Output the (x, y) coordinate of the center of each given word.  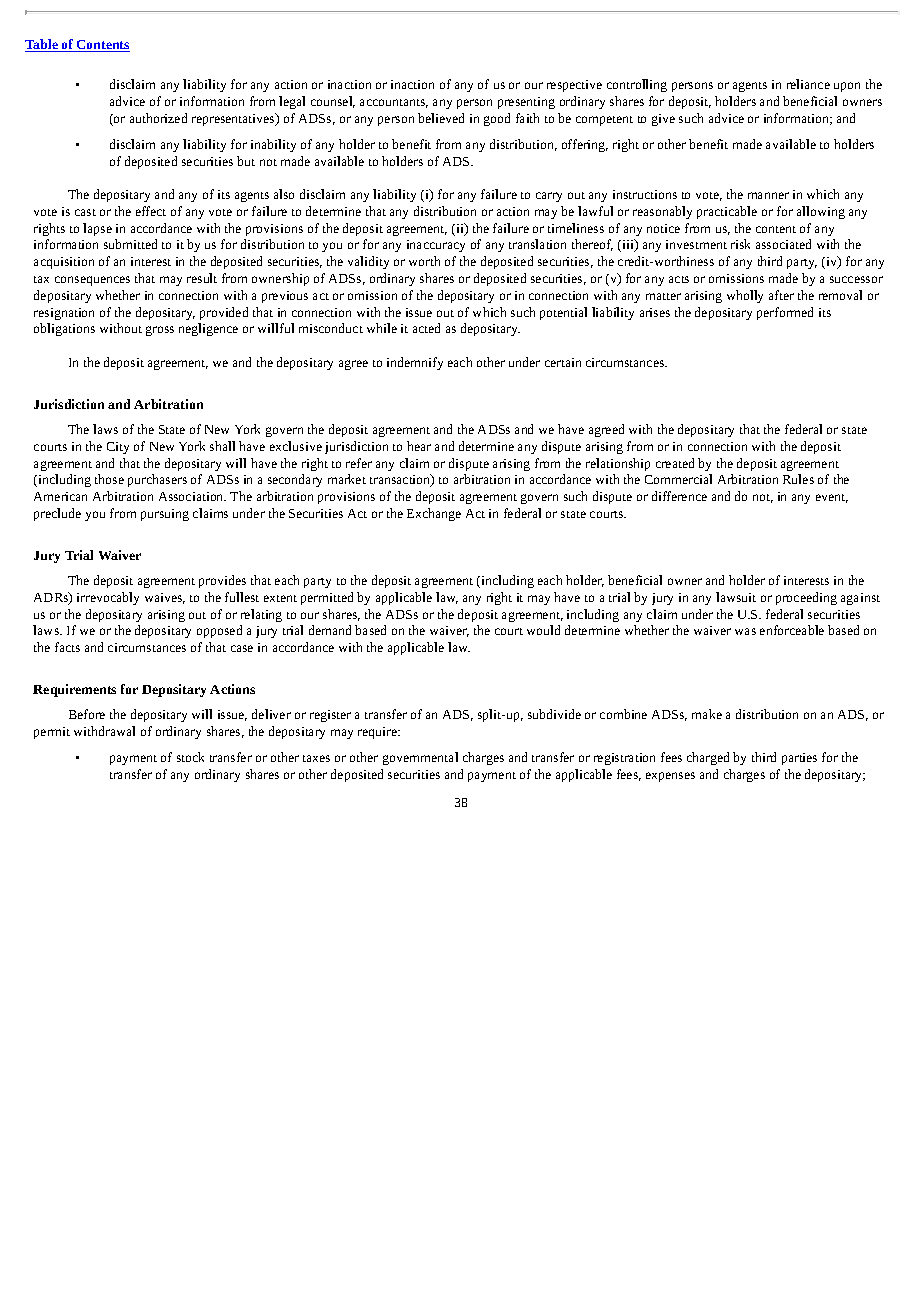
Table (42, 45)
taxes (316, 758)
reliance (808, 84)
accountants (394, 103)
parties (799, 759)
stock (190, 757)
